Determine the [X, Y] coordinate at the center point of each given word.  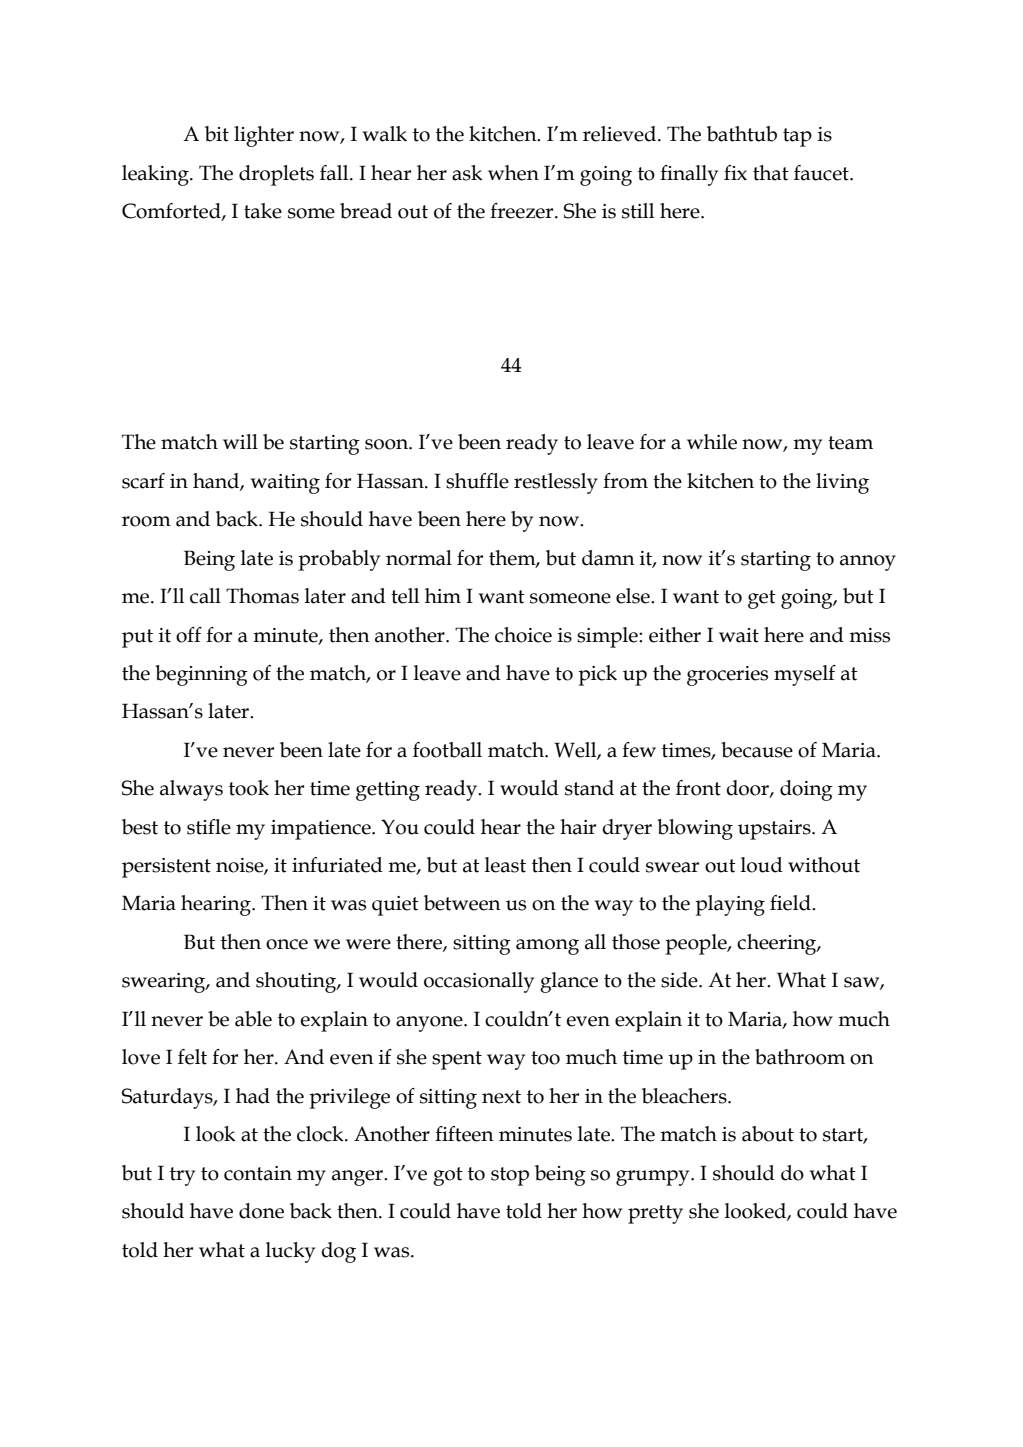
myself [805, 675]
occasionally [479, 982]
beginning [201, 675]
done [261, 1211]
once [287, 944]
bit [217, 134]
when [513, 173]
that [771, 173]
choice [523, 635]
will [240, 441]
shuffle [477, 481]
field [791, 903]
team [850, 443]
